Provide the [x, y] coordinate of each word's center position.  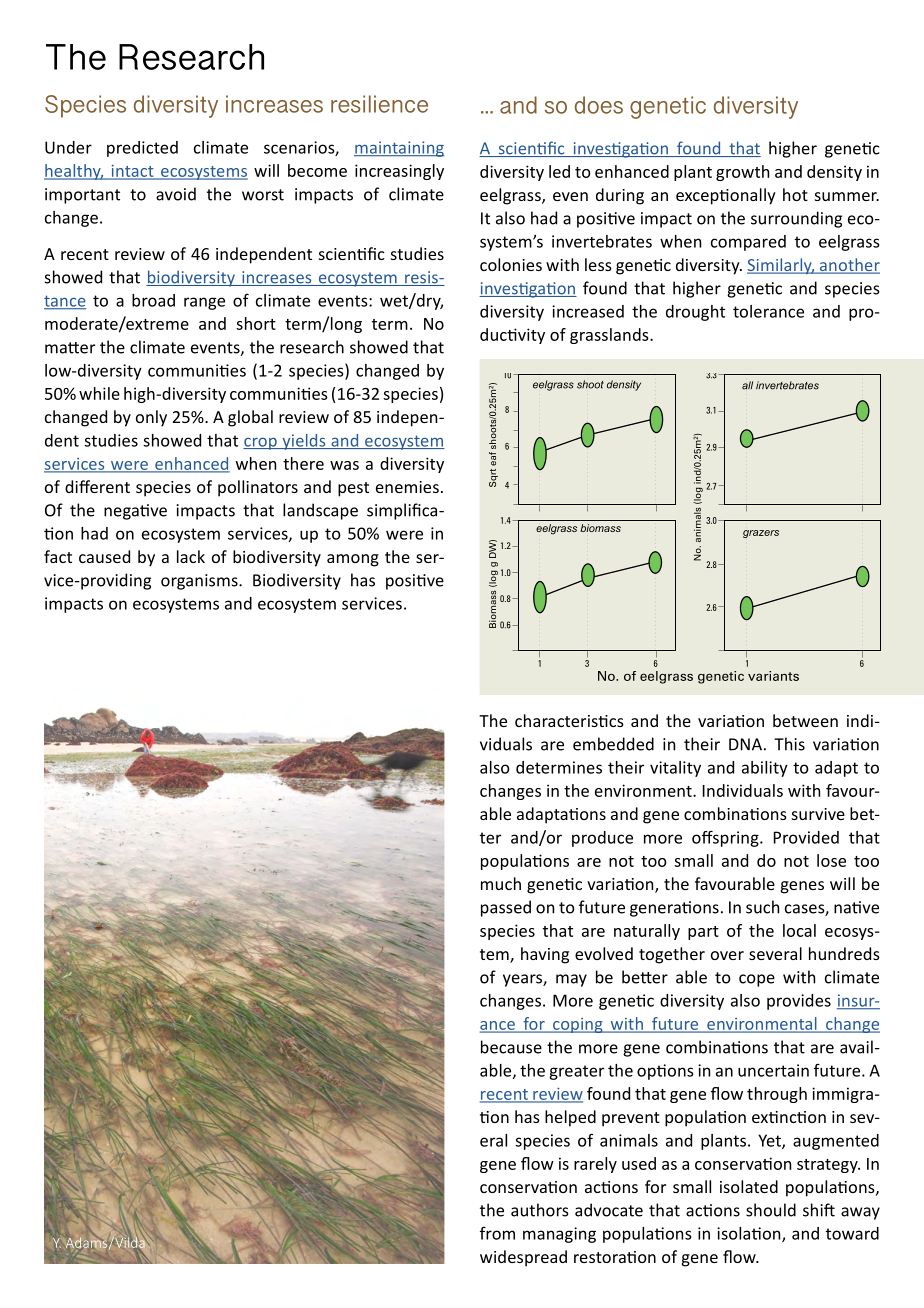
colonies [511, 264]
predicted [142, 149]
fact [58, 556]
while [99, 393]
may [571, 980]
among [353, 560]
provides [799, 1002]
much [501, 883]
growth [742, 173]
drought [695, 313]
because [511, 1047]
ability [765, 769]
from [497, 1233]
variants [773, 676]
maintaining [399, 149]
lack [191, 556]
